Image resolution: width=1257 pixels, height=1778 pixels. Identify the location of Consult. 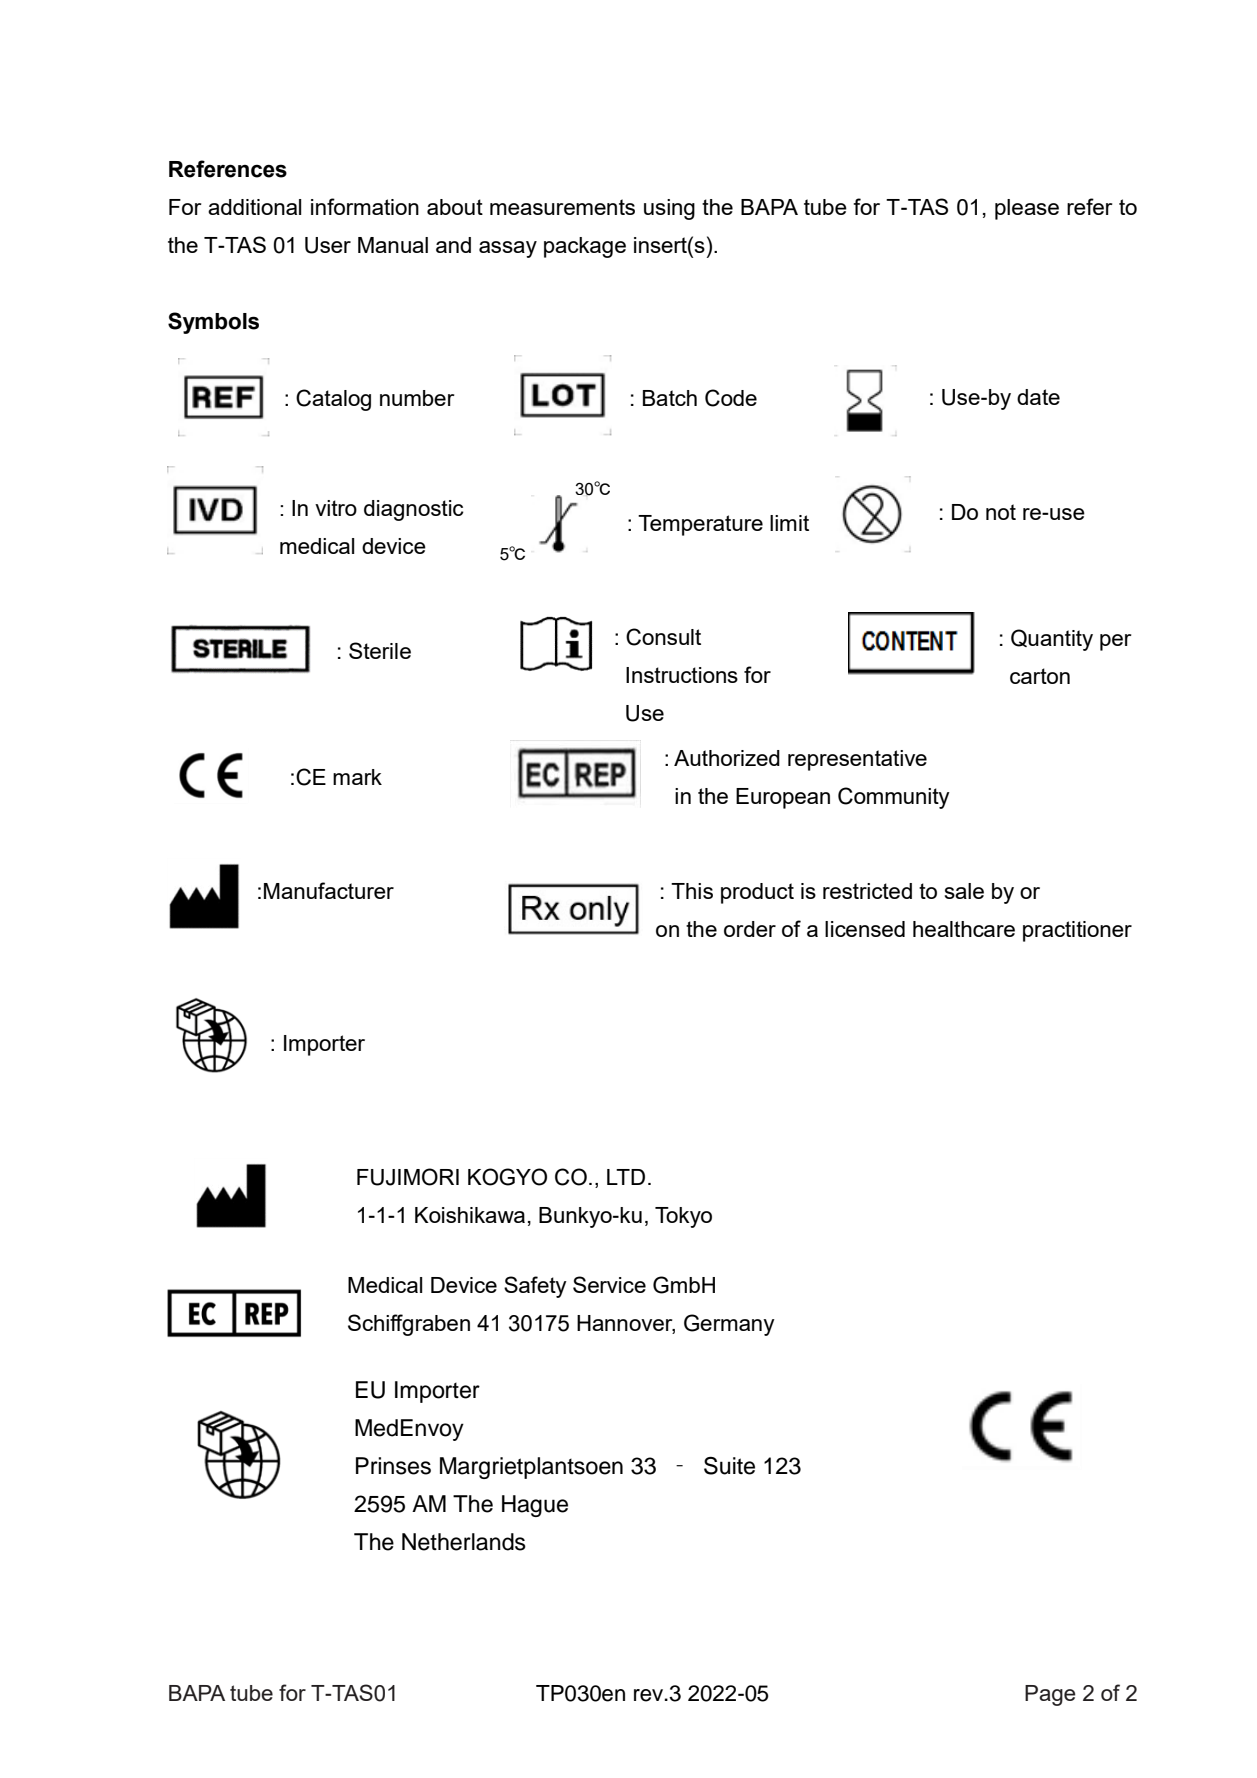
(663, 637).
